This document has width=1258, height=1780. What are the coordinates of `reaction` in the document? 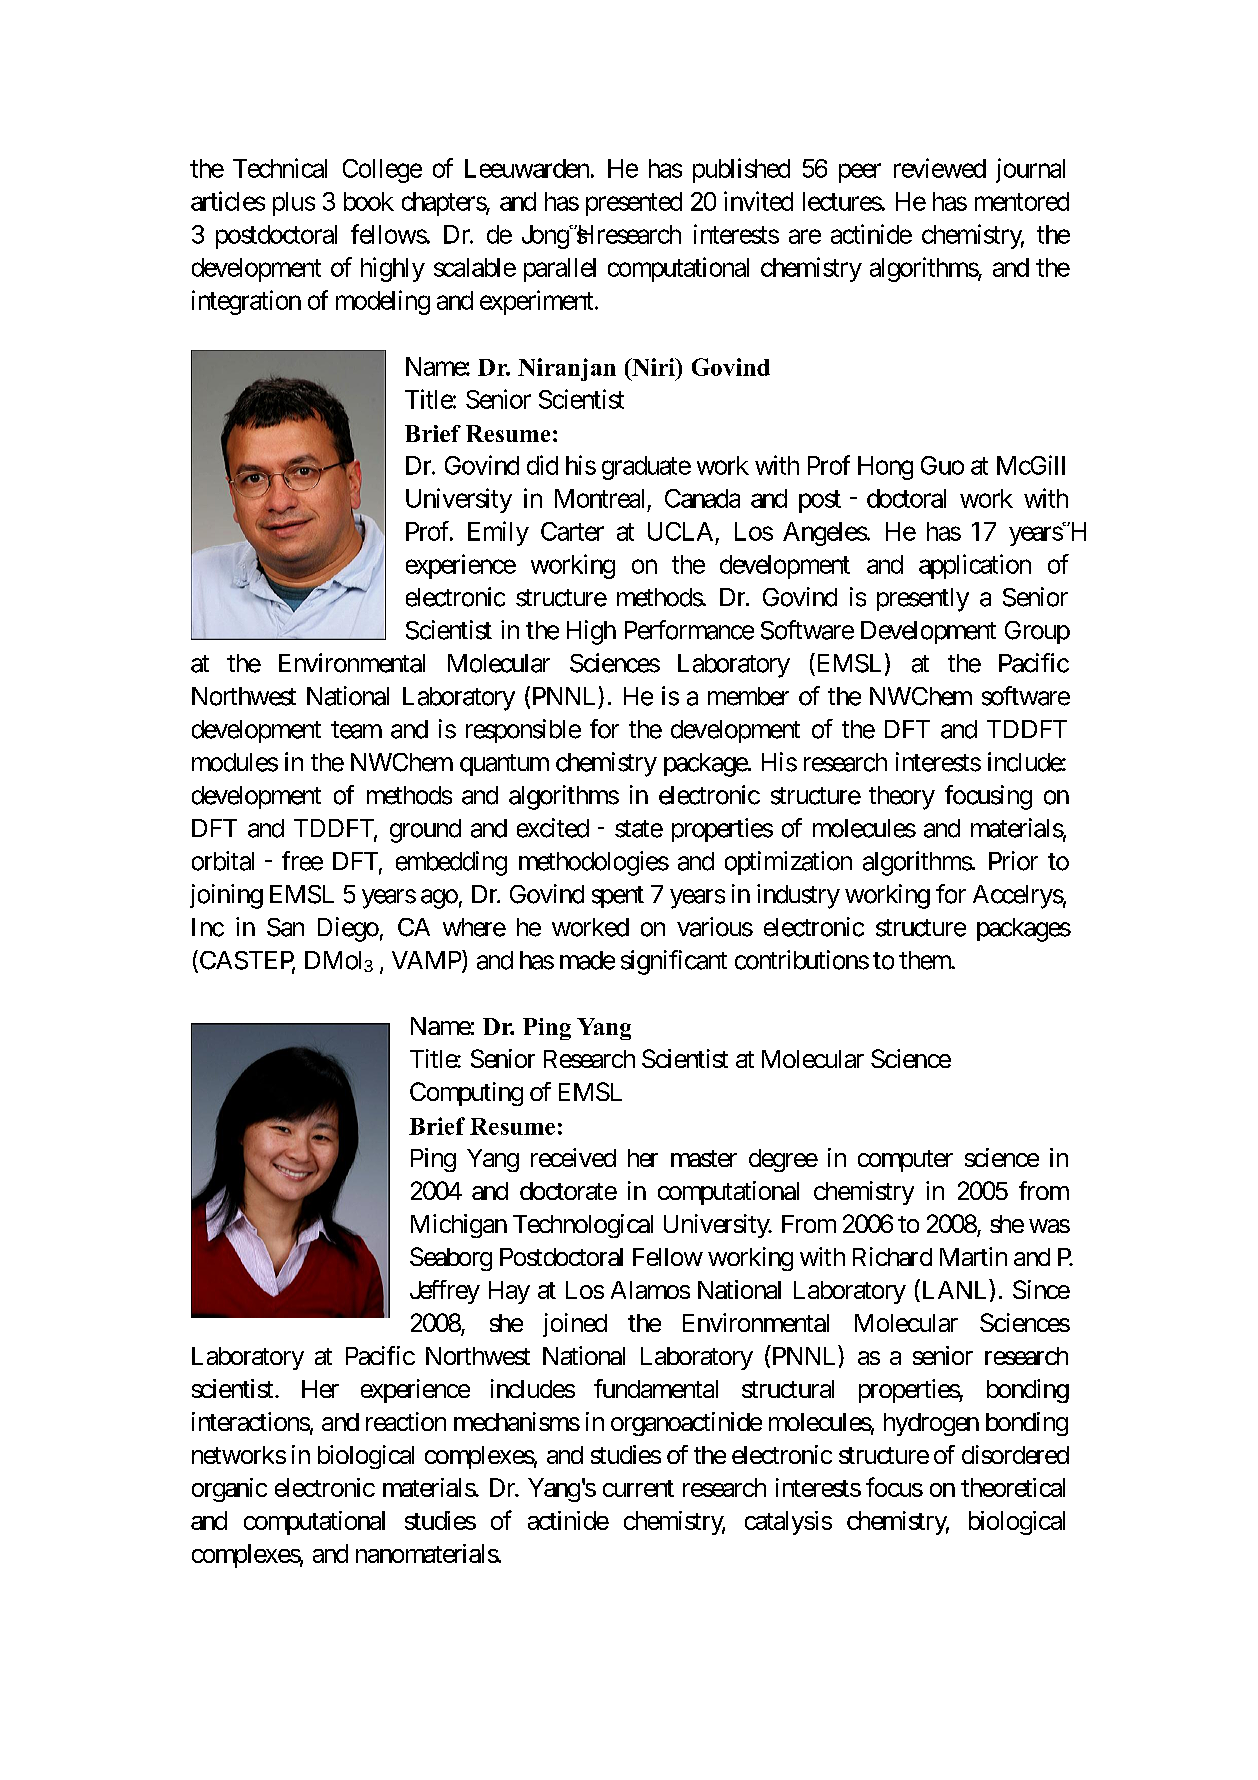 It's located at (406, 1421).
